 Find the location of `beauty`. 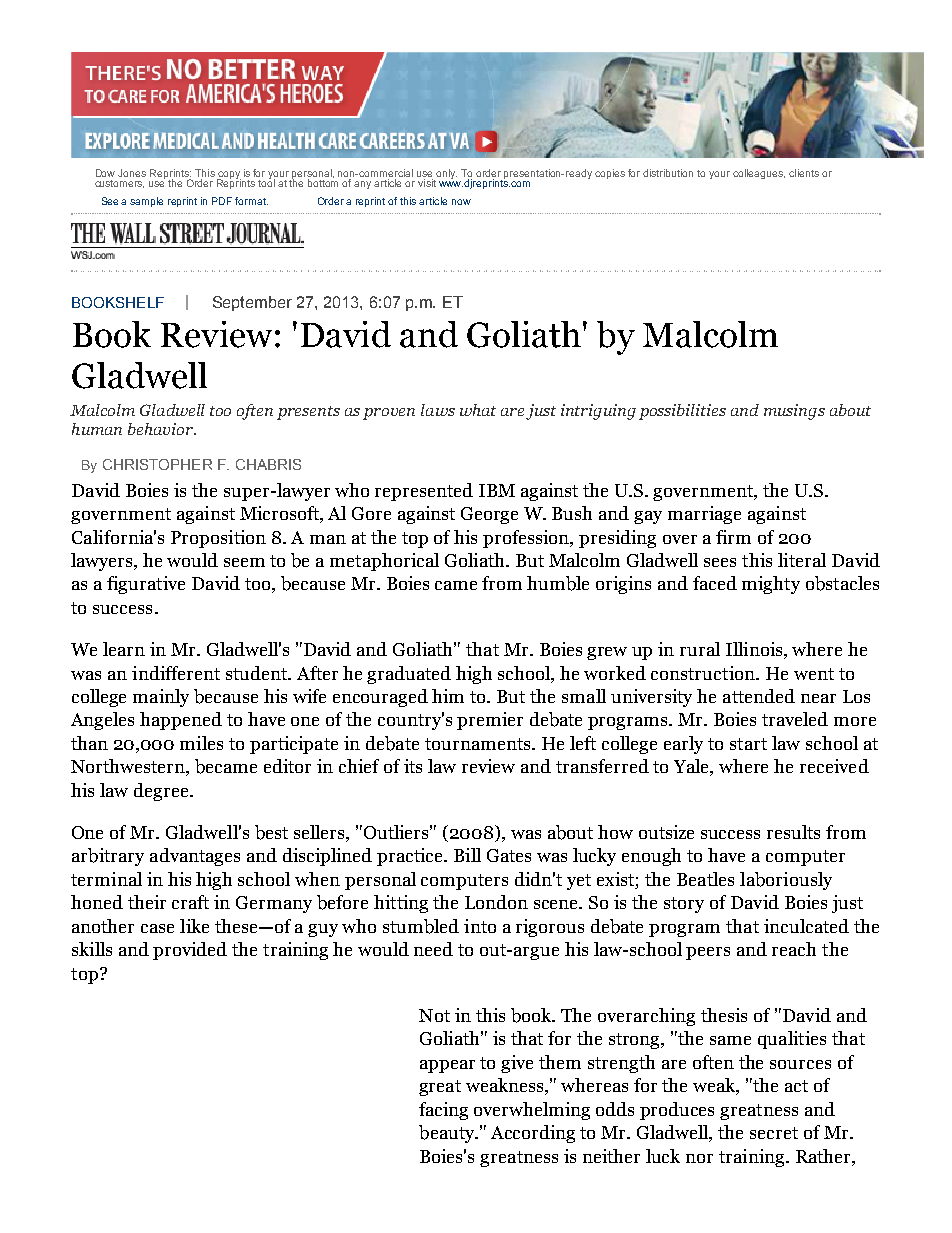

beauty is located at coordinates (448, 1134).
